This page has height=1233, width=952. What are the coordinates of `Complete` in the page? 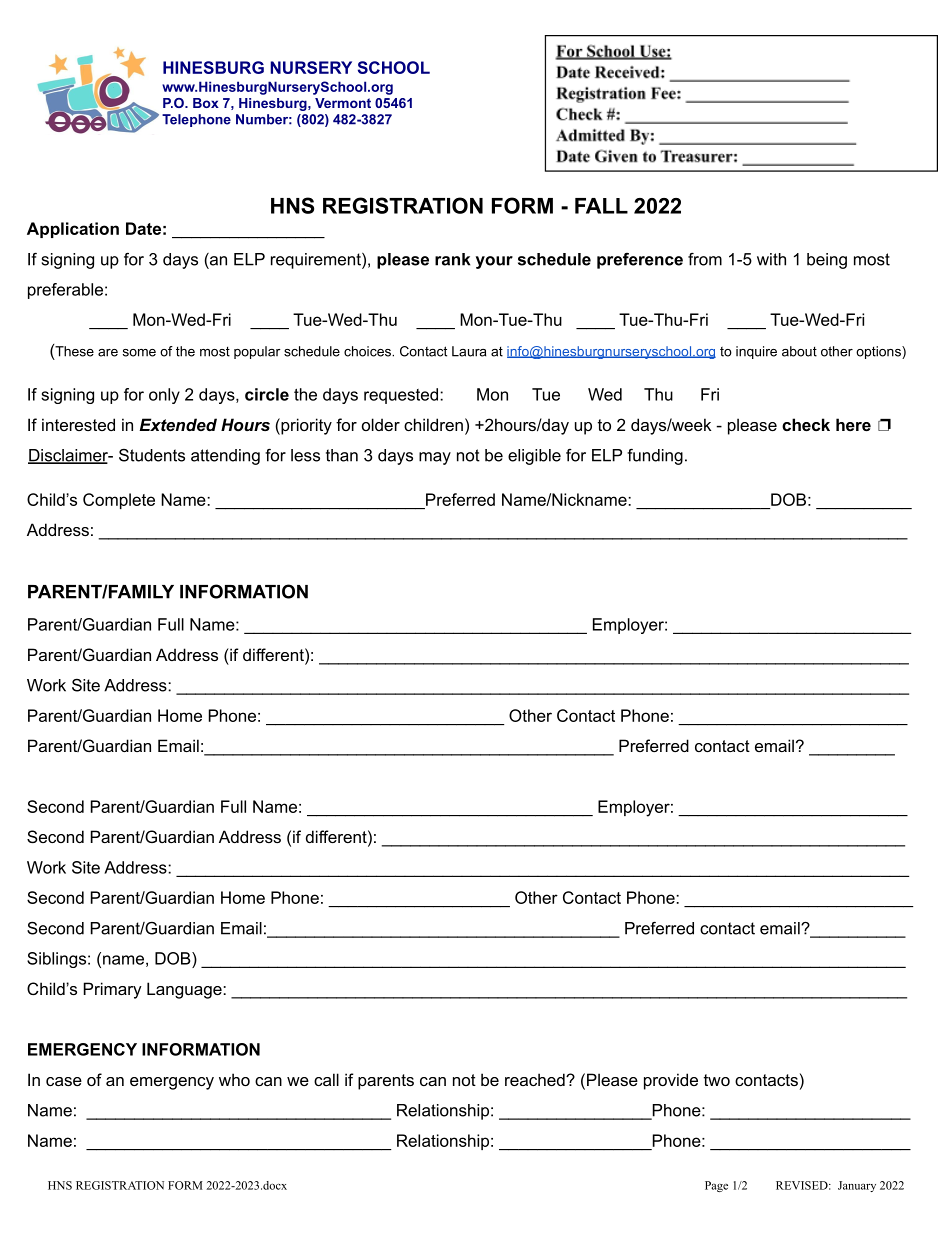 It's located at (119, 501).
